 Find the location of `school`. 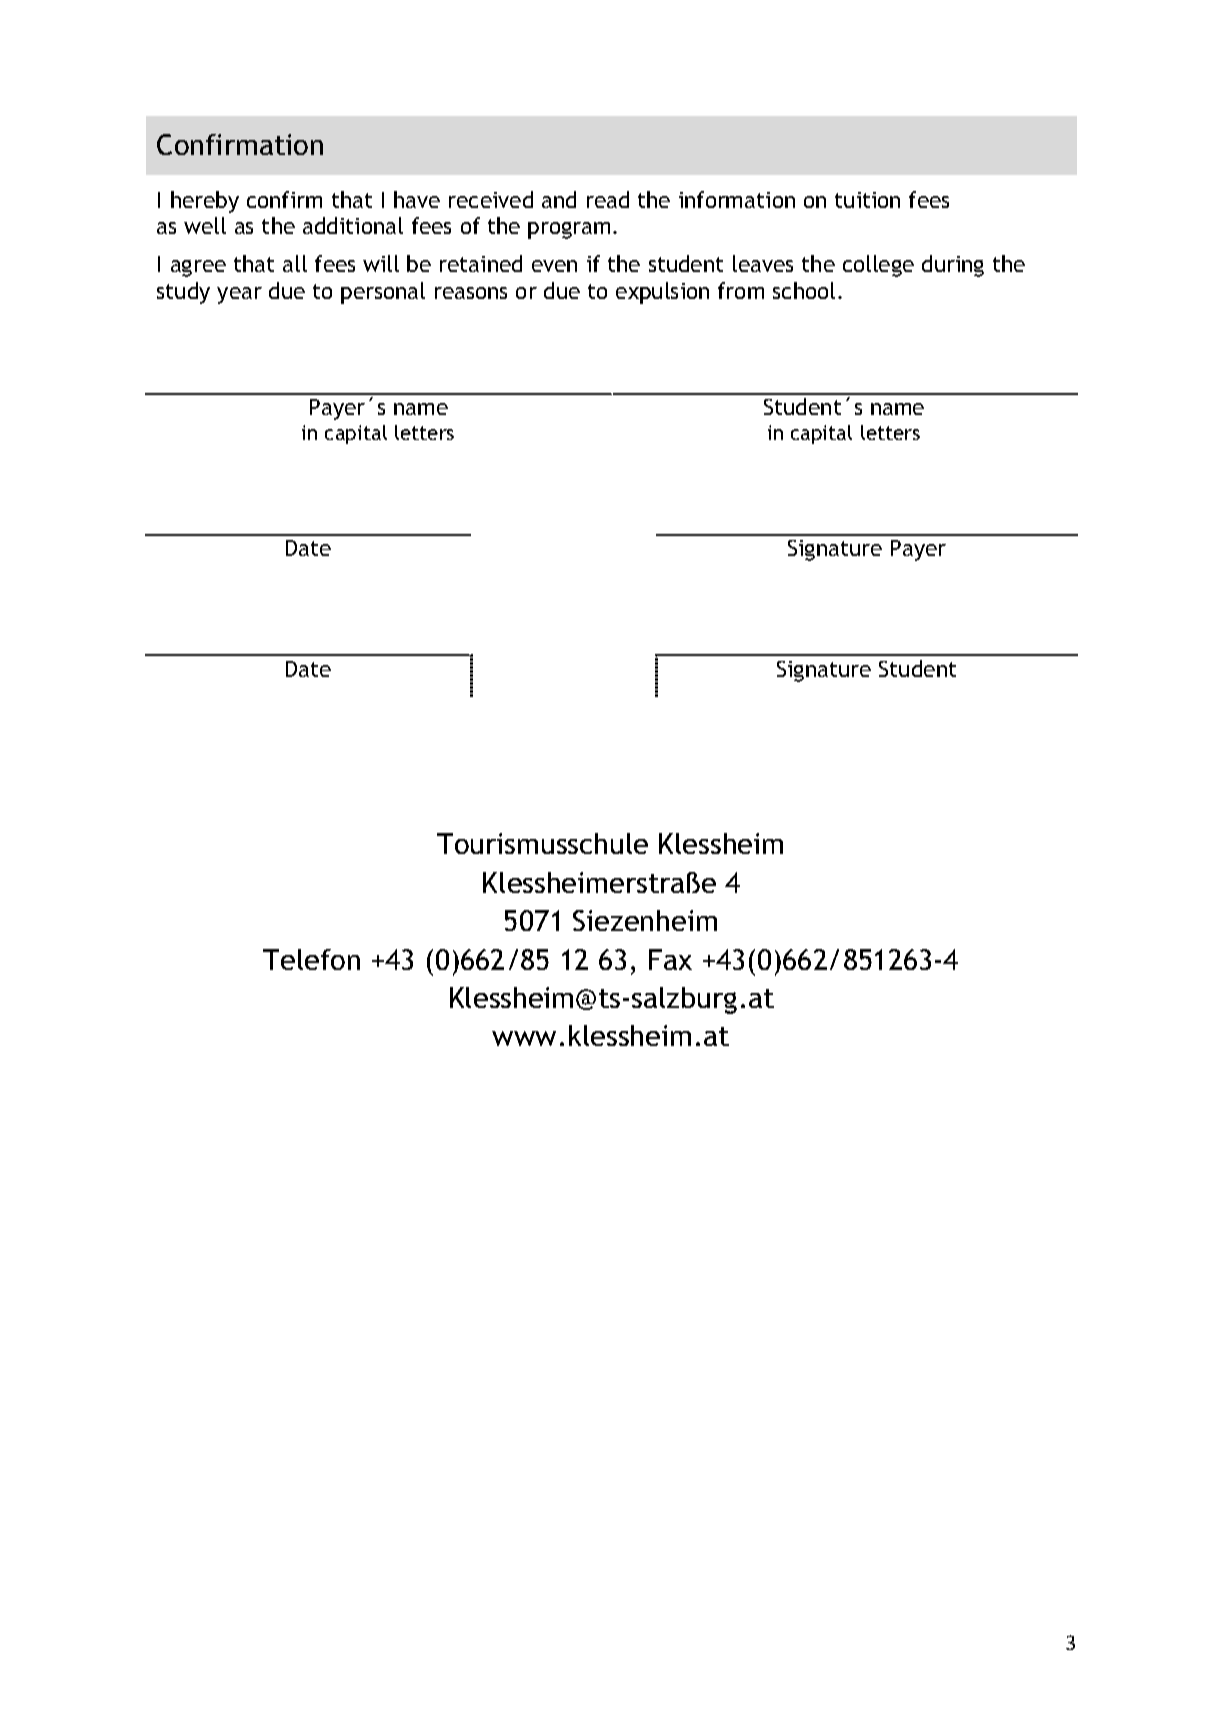

school is located at coordinates (804, 290).
